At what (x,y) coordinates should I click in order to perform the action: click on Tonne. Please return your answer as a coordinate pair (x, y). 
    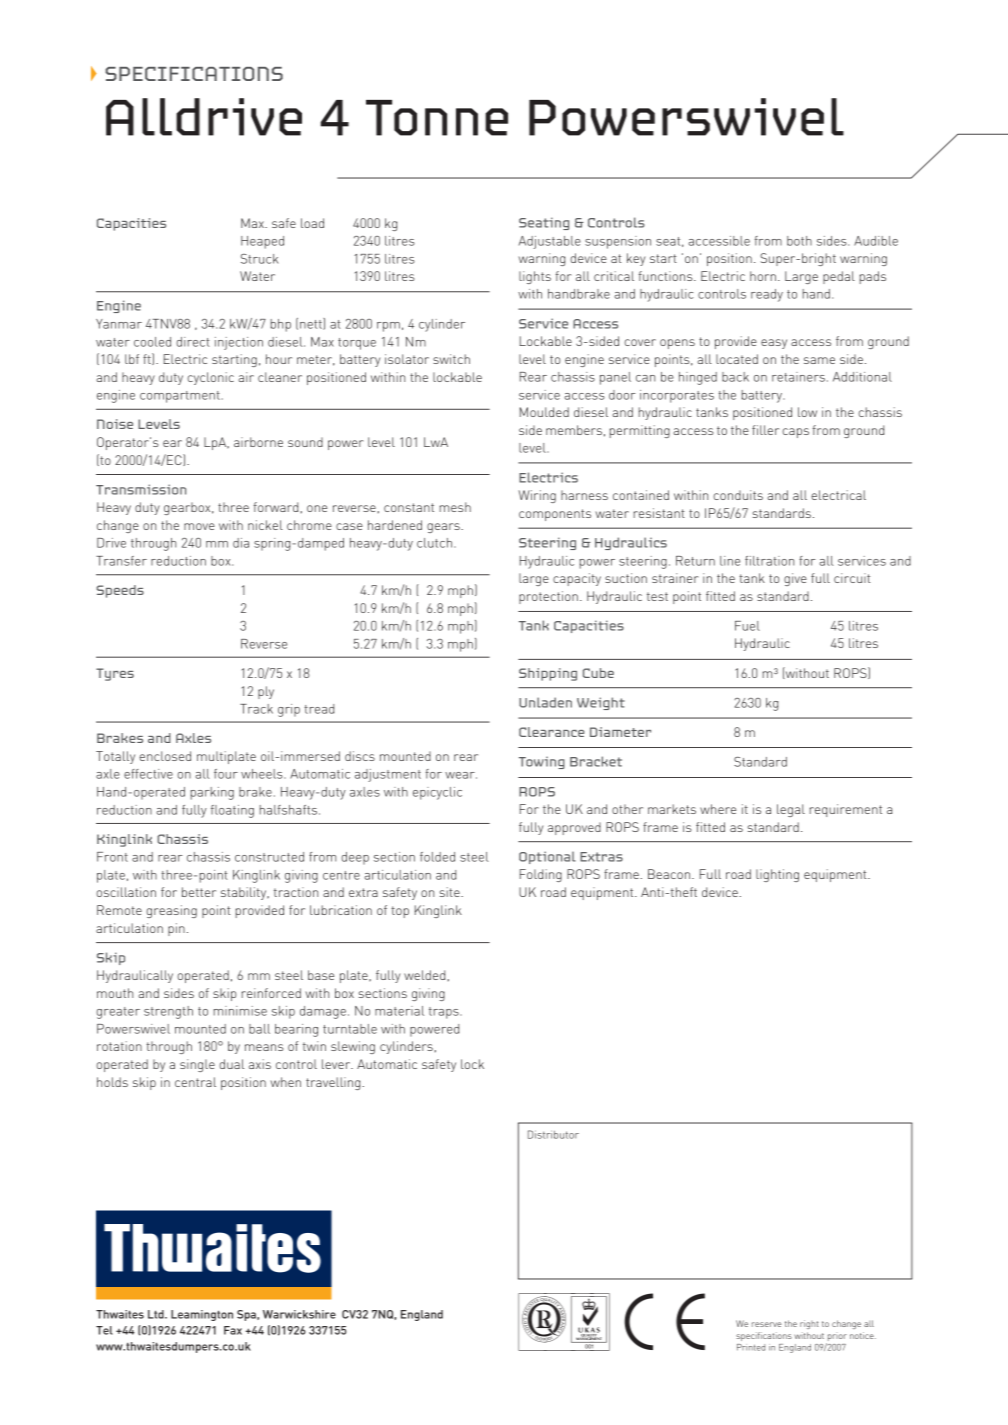
    Looking at the image, I should click on (437, 118).
